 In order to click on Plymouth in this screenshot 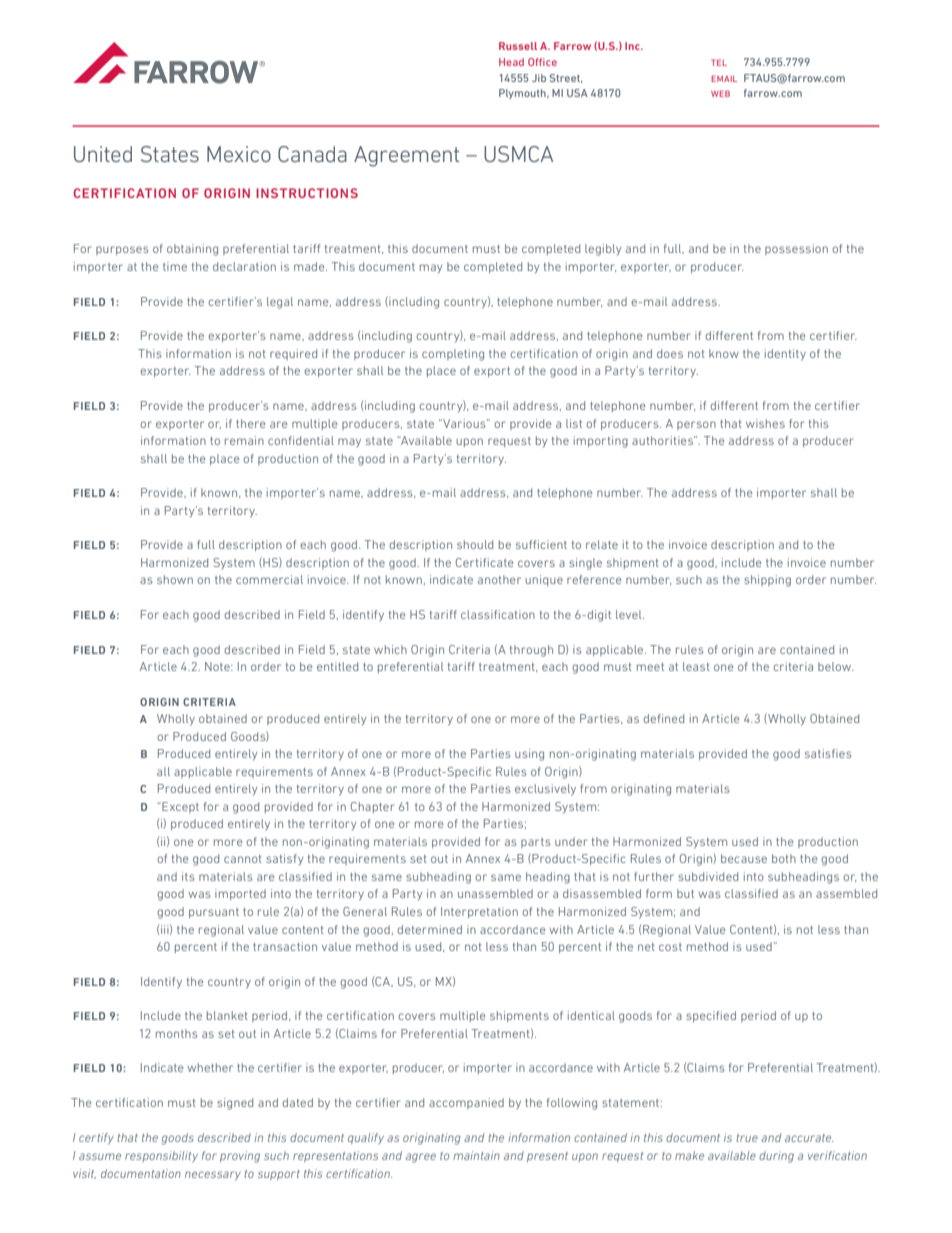, I will do `click(523, 94)`.
